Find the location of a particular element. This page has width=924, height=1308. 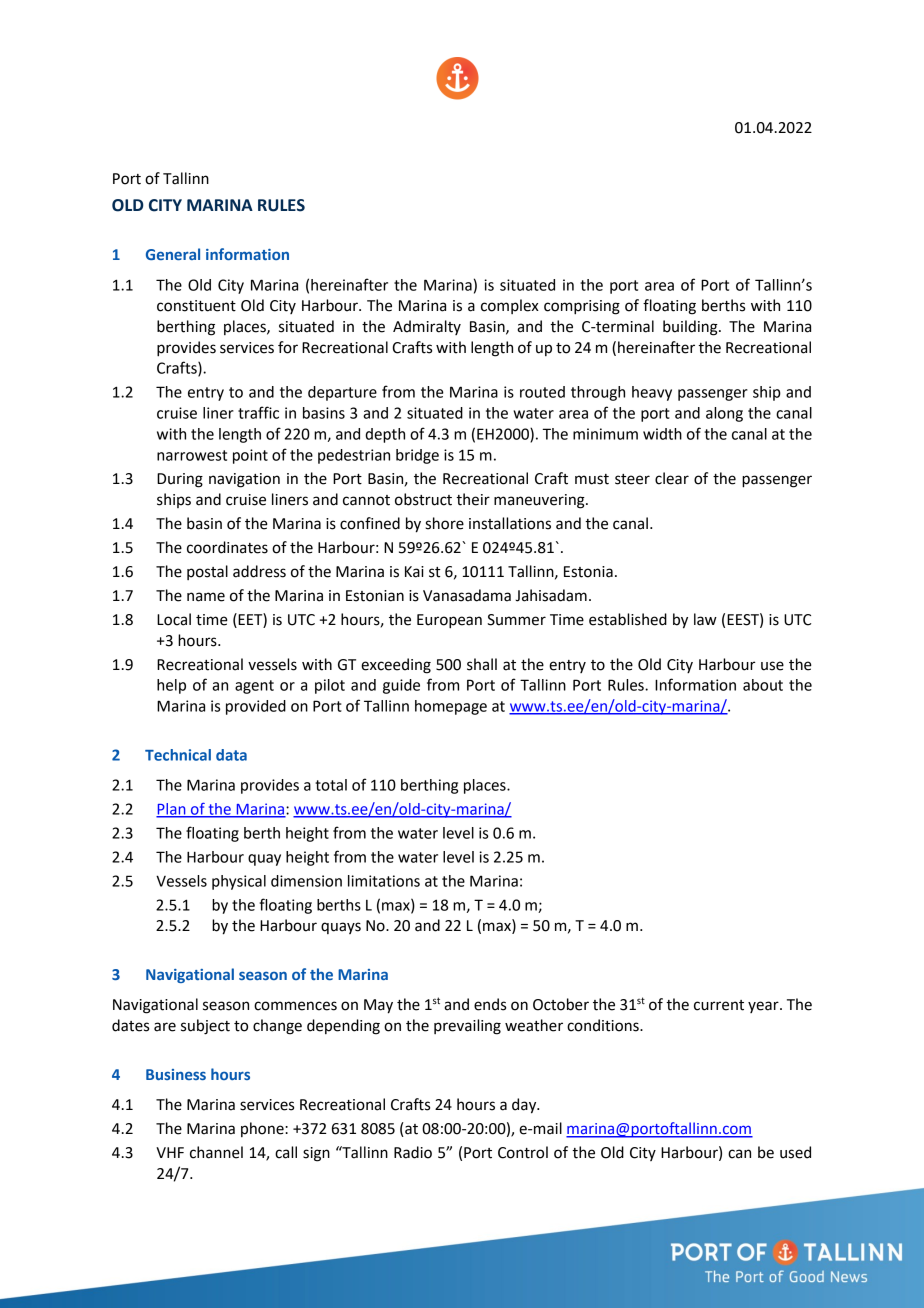

building is located at coordinates (691, 328).
